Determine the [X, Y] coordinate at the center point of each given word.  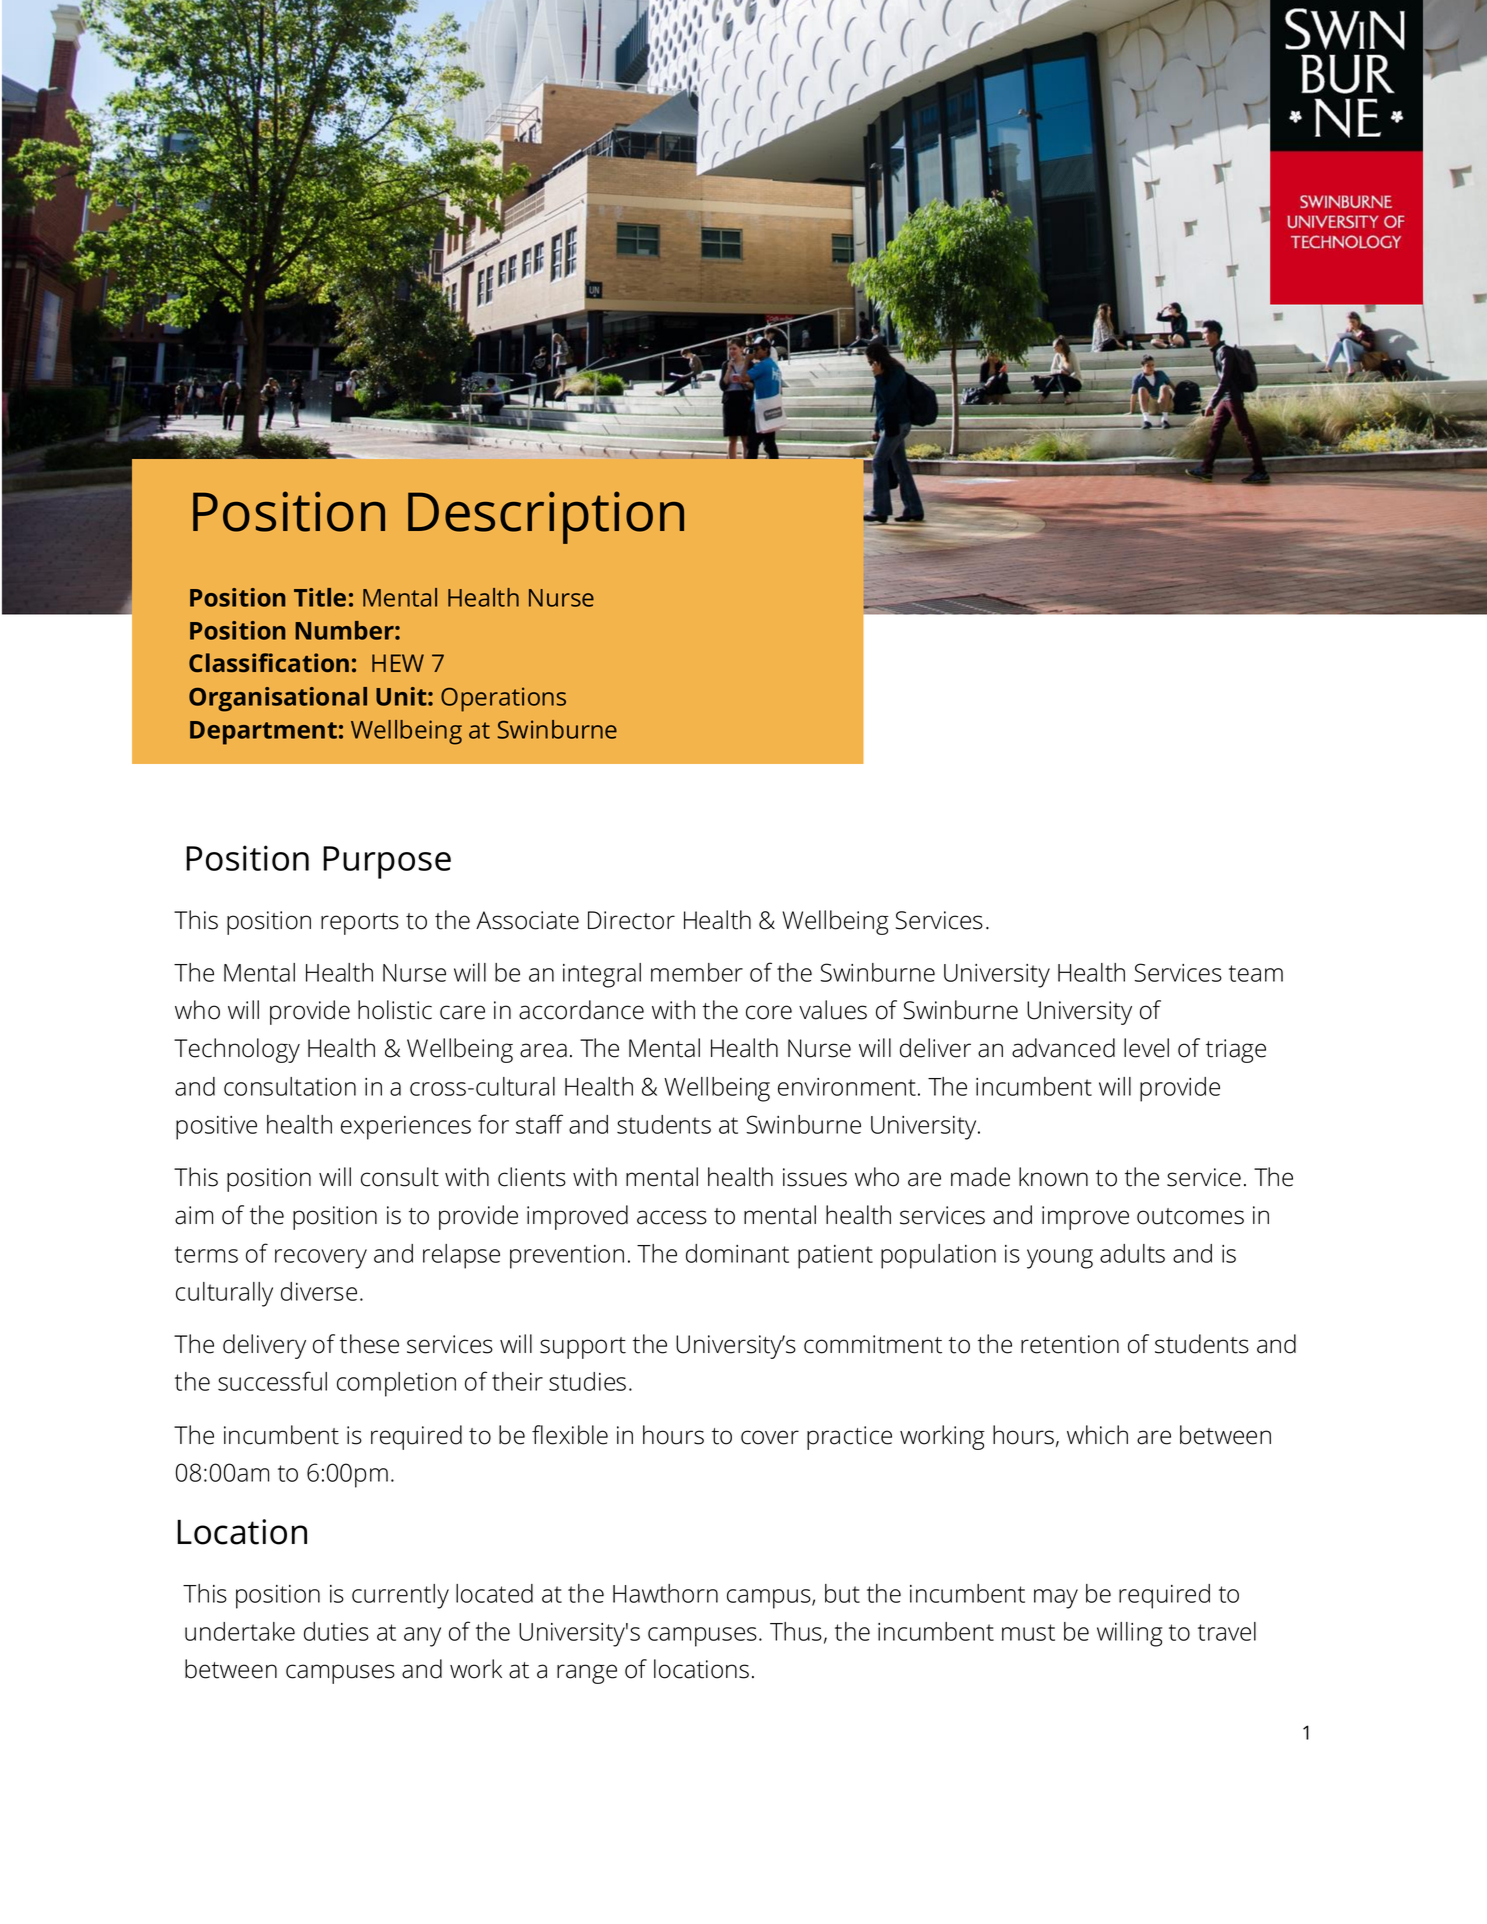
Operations [503, 699]
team [1256, 973]
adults [1132, 1253]
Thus [796, 1631]
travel [1227, 1631]
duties [336, 1631]
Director [631, 920]
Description [546, 517]
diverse [319, 1291]
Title [320, 597]
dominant [737, 1253]
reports [360, 924]
